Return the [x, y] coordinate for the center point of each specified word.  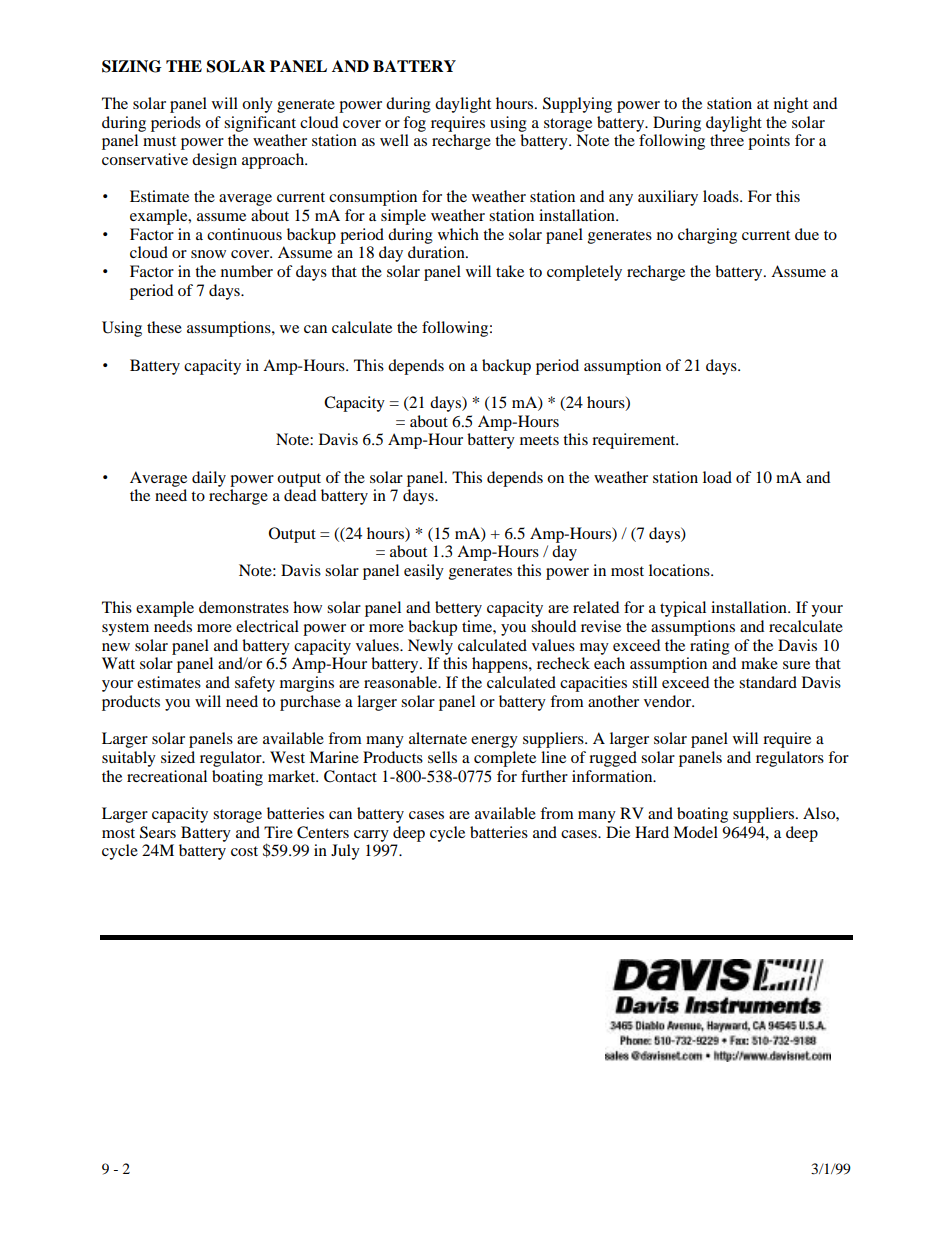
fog [414, 124]
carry [371, 836]
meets [539, 440]
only [257, 105]
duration [437, 252]
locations [680, 570]
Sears [158, 832]
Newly [430, 647]
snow [208, 254]
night [791, 105]
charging [707, 236]
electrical [267, 626]
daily [209, 479]
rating [710, 647]
